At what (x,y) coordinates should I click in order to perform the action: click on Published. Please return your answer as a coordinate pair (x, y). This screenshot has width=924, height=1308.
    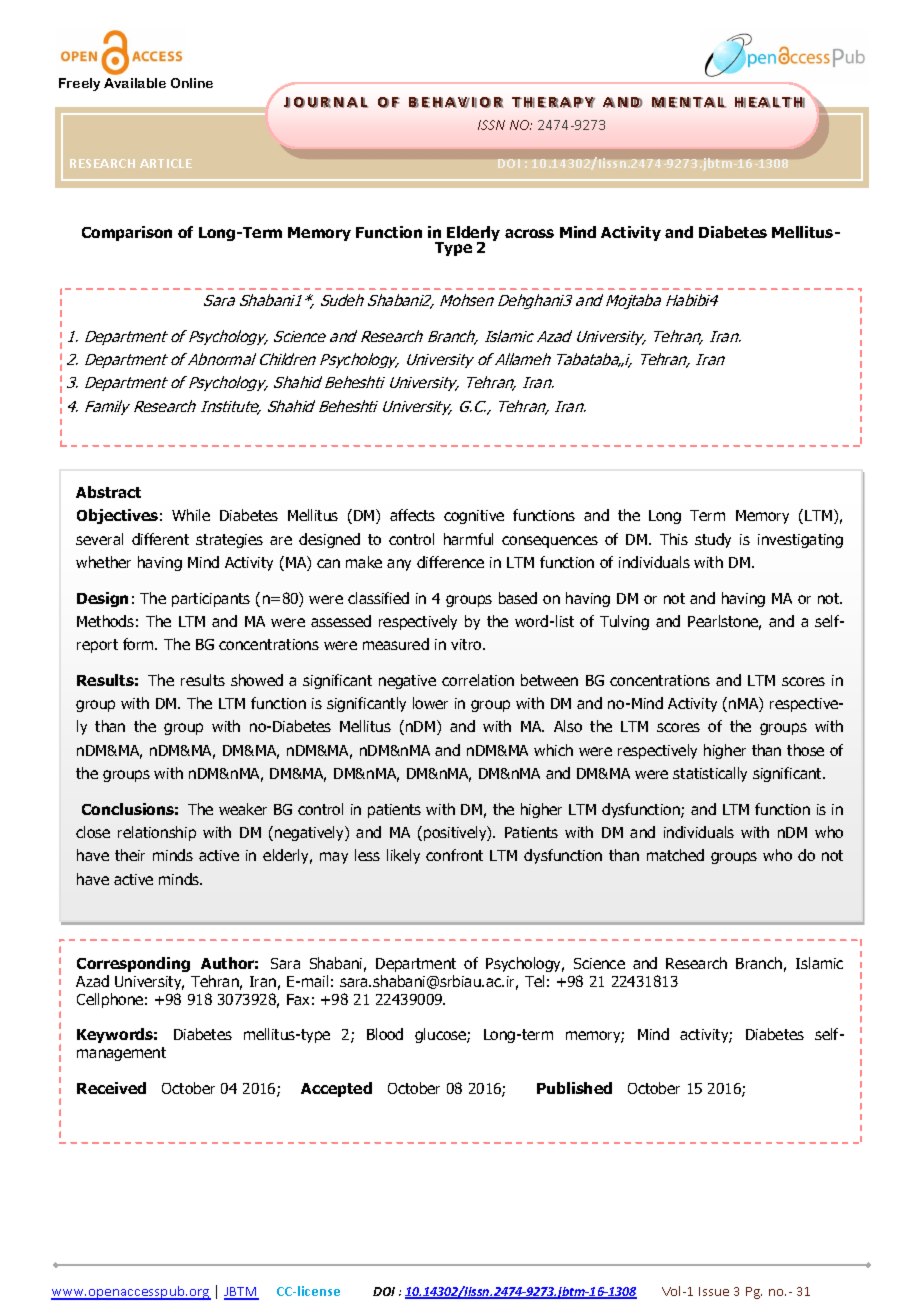
    Looking at the image, I should click on (574, 1088).
